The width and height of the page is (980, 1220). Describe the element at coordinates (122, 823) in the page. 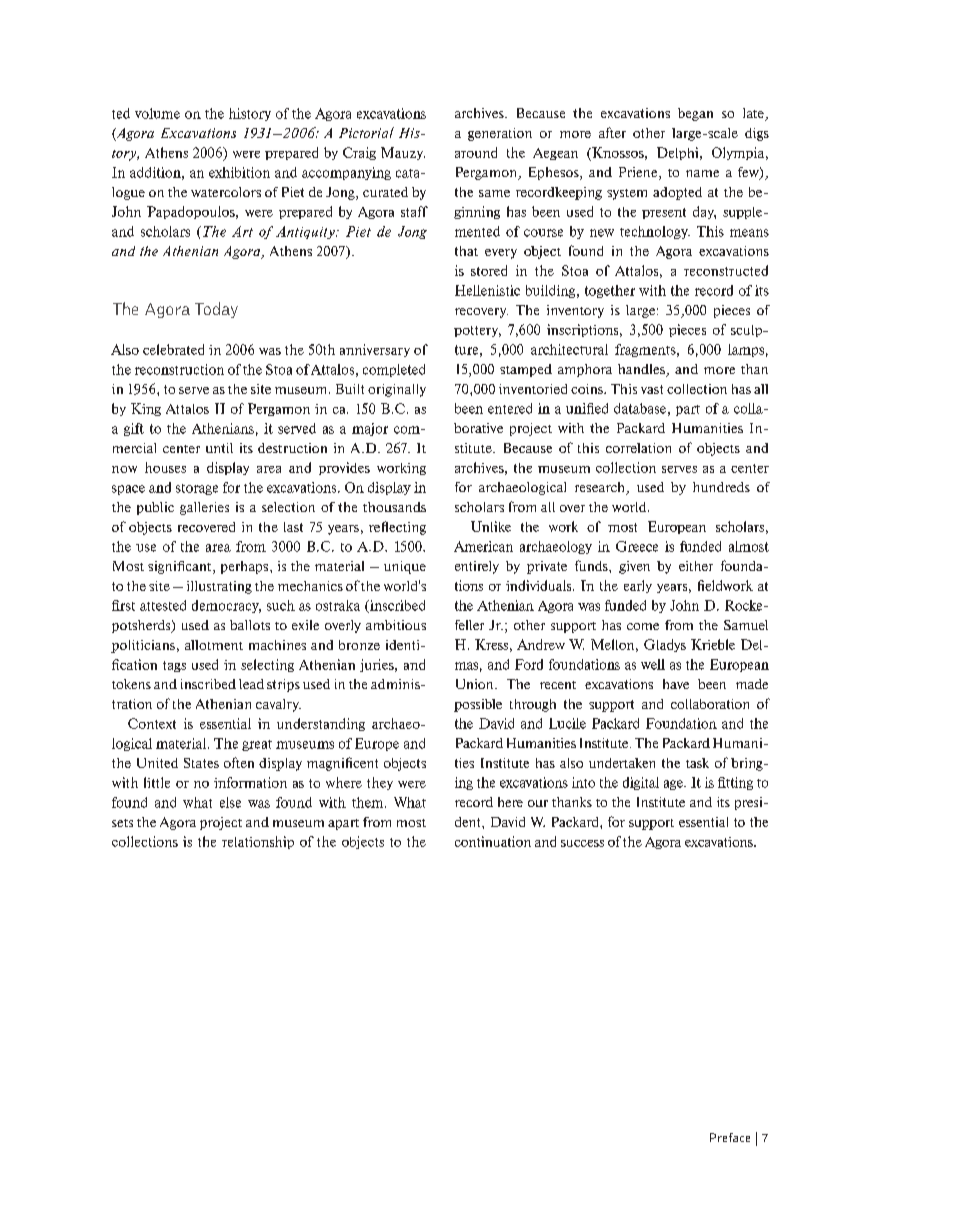

I see `sets` at that location.
